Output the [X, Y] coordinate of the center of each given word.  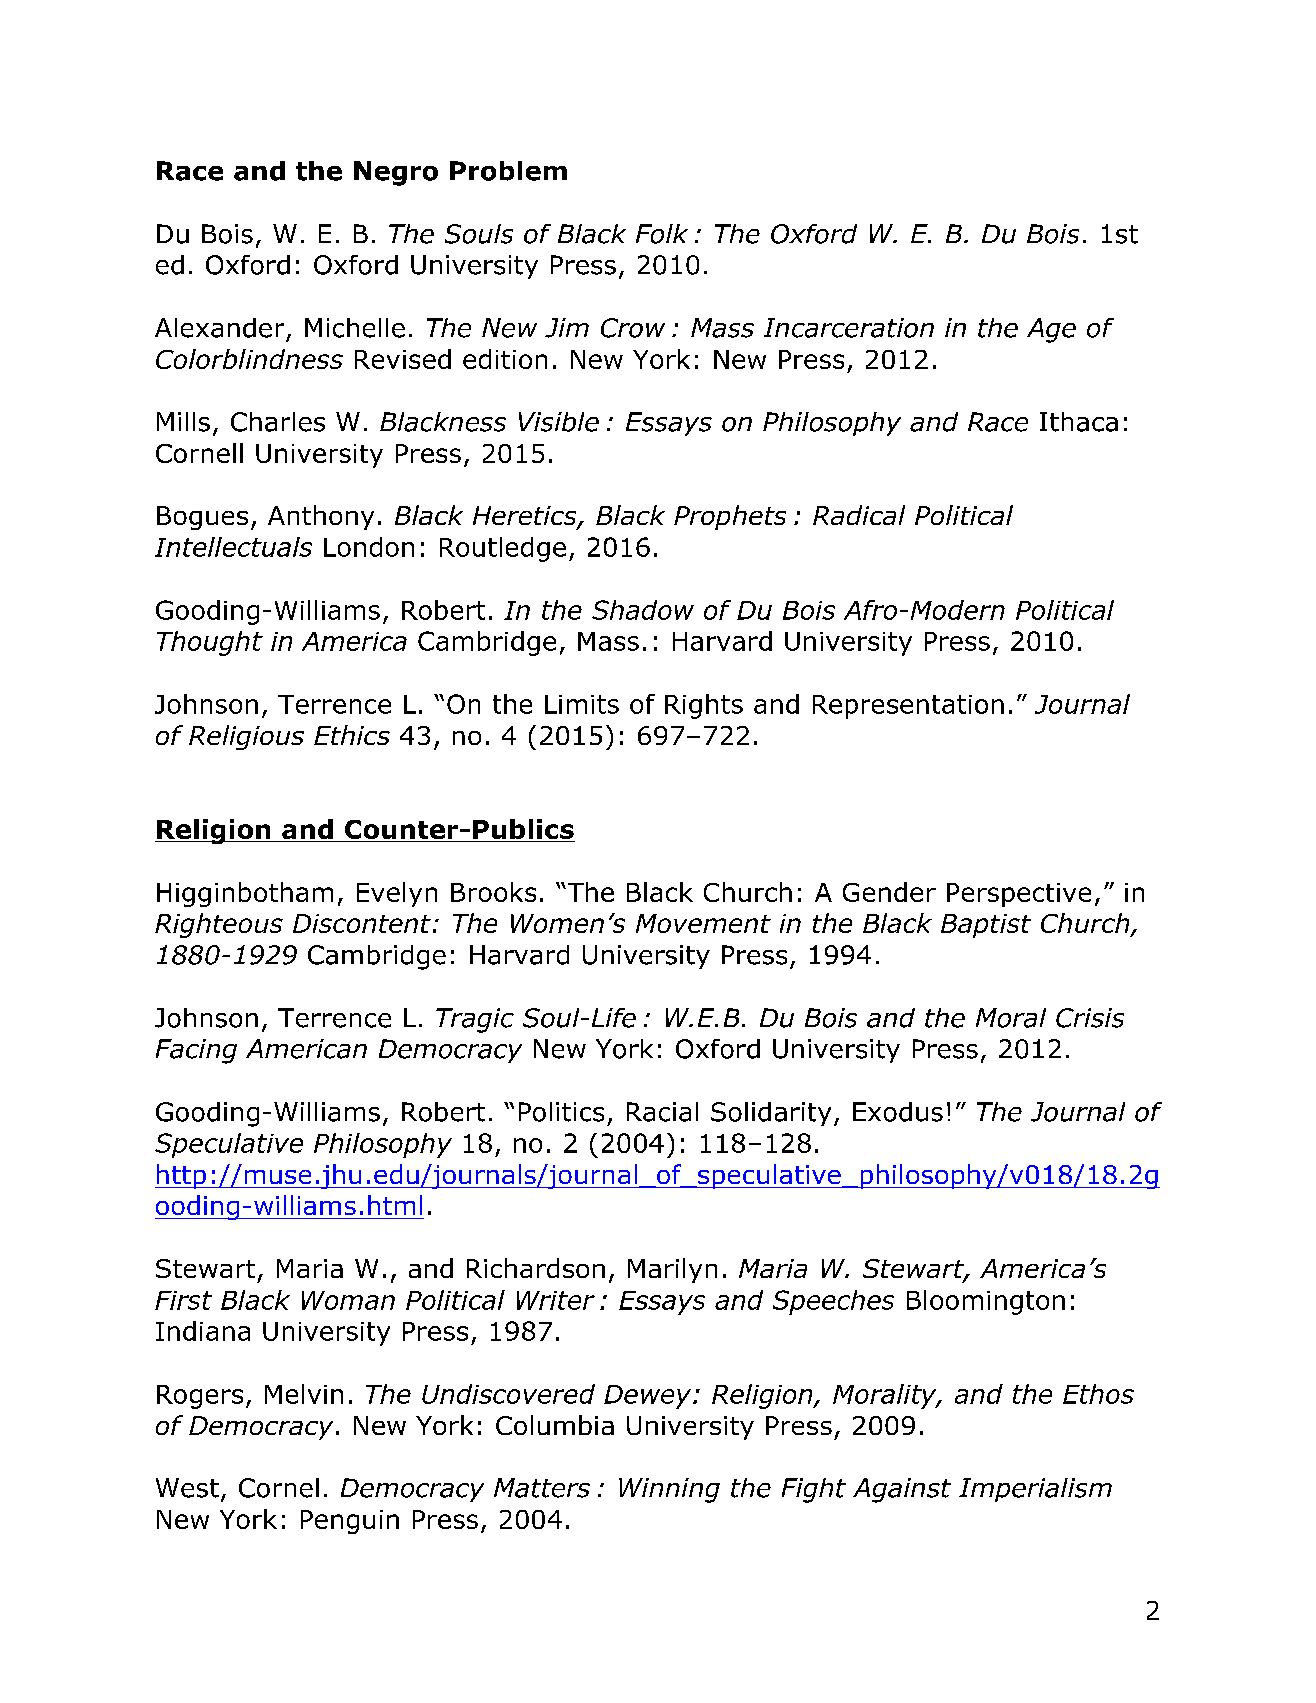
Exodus [898, 1112]
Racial [662, 1112]
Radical [859, 515]
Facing [196, 1051]
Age [1051, 330]
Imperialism [1035, 1490]
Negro [396, 173]
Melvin [304, 1394]
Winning [669, 1490]
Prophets [730, 517]
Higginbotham [245, 894]
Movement [703, 923]
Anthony [321, 517]
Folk [662, 234]
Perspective [1019, 895]
